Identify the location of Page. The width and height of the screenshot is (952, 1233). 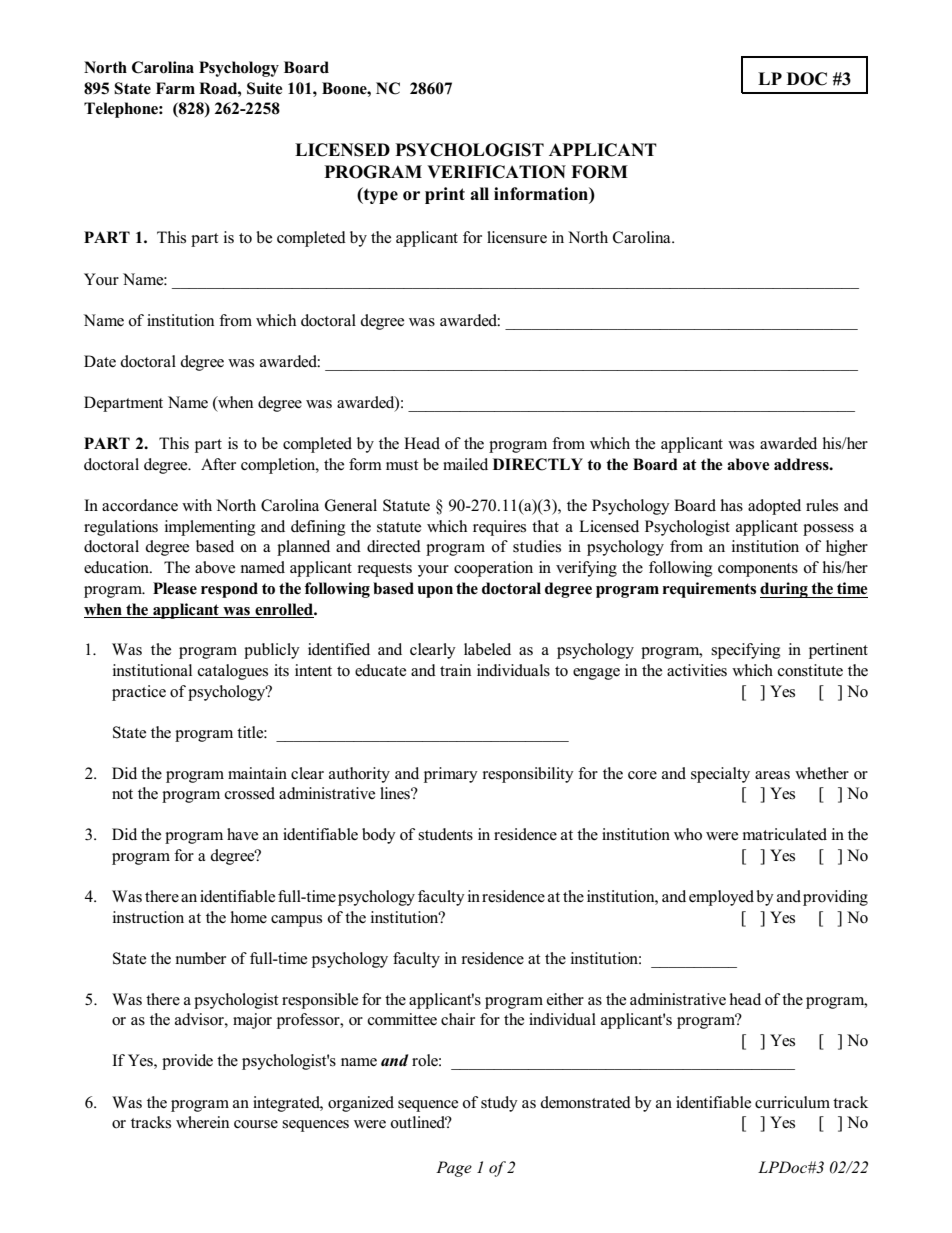
(454, 1169).
